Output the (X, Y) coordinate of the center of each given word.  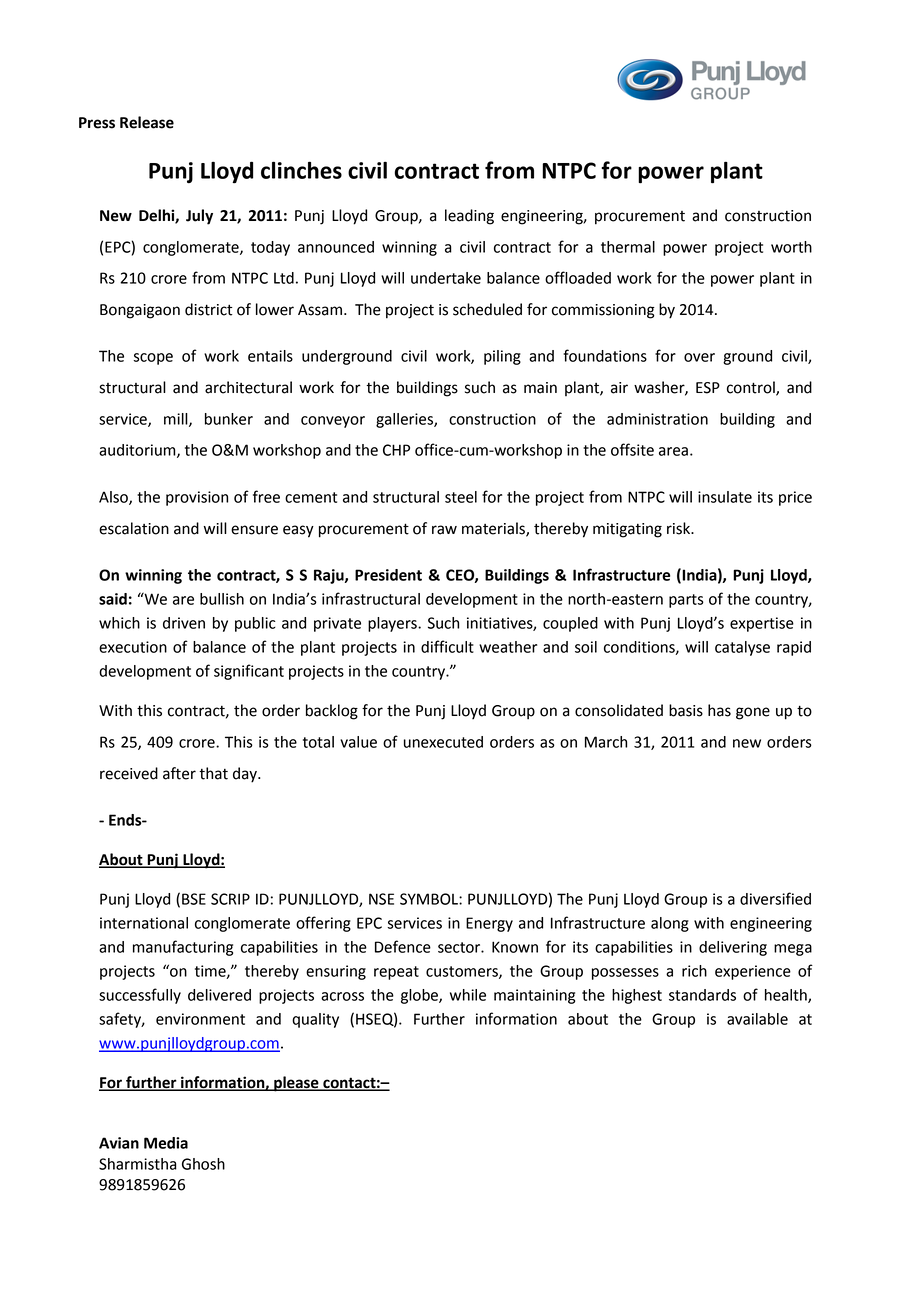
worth (791, 247)
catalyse (742, 648)
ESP (708, 388)
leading (469, 217)
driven (184, 623)
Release (147, 122)
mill (177, 420)
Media (166, 1143)
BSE (194, 899)
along (670, 924)
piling (502, 357)
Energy (489, 924)
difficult (447, 646)
